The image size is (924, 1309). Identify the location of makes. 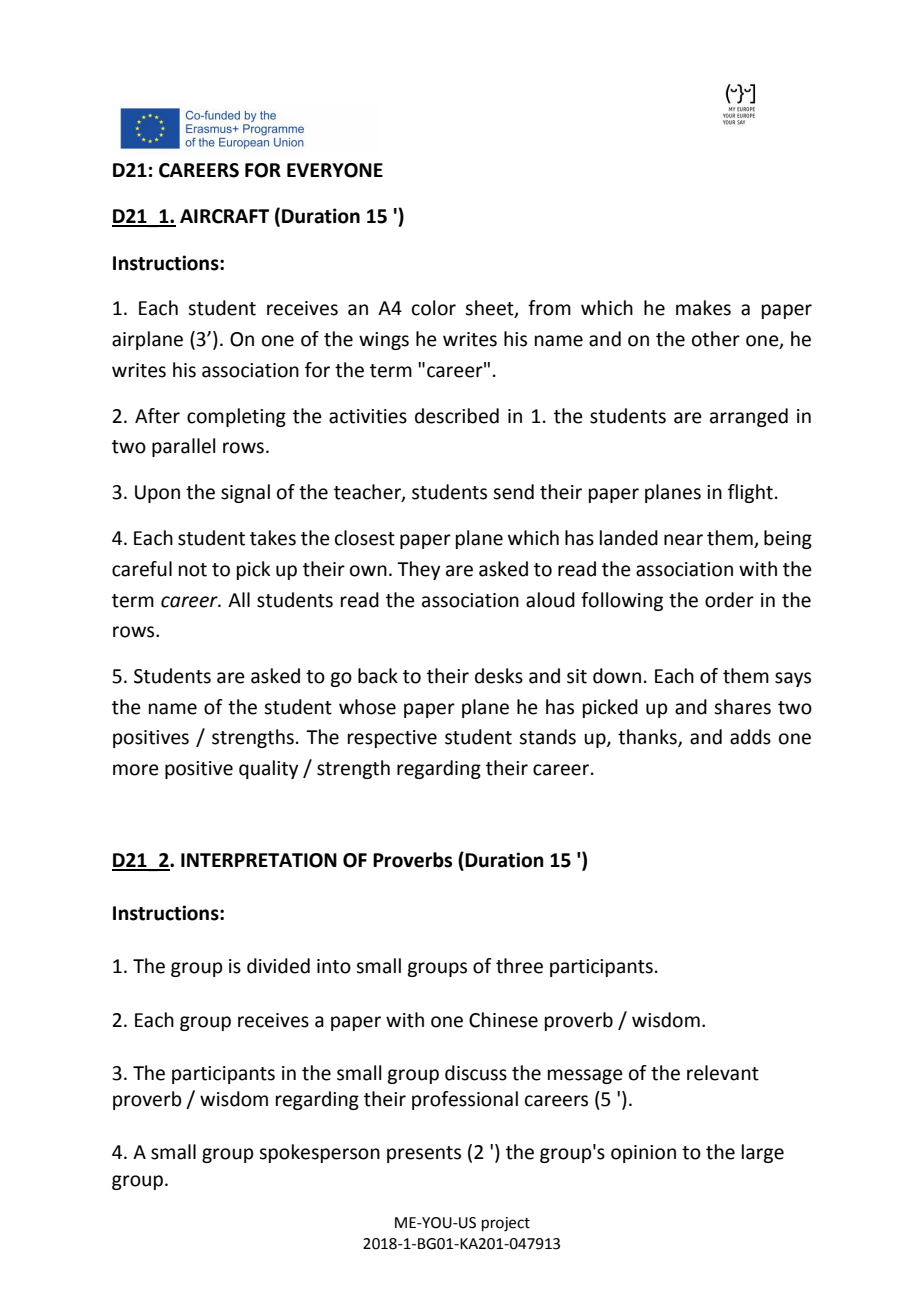
(703, 308).
